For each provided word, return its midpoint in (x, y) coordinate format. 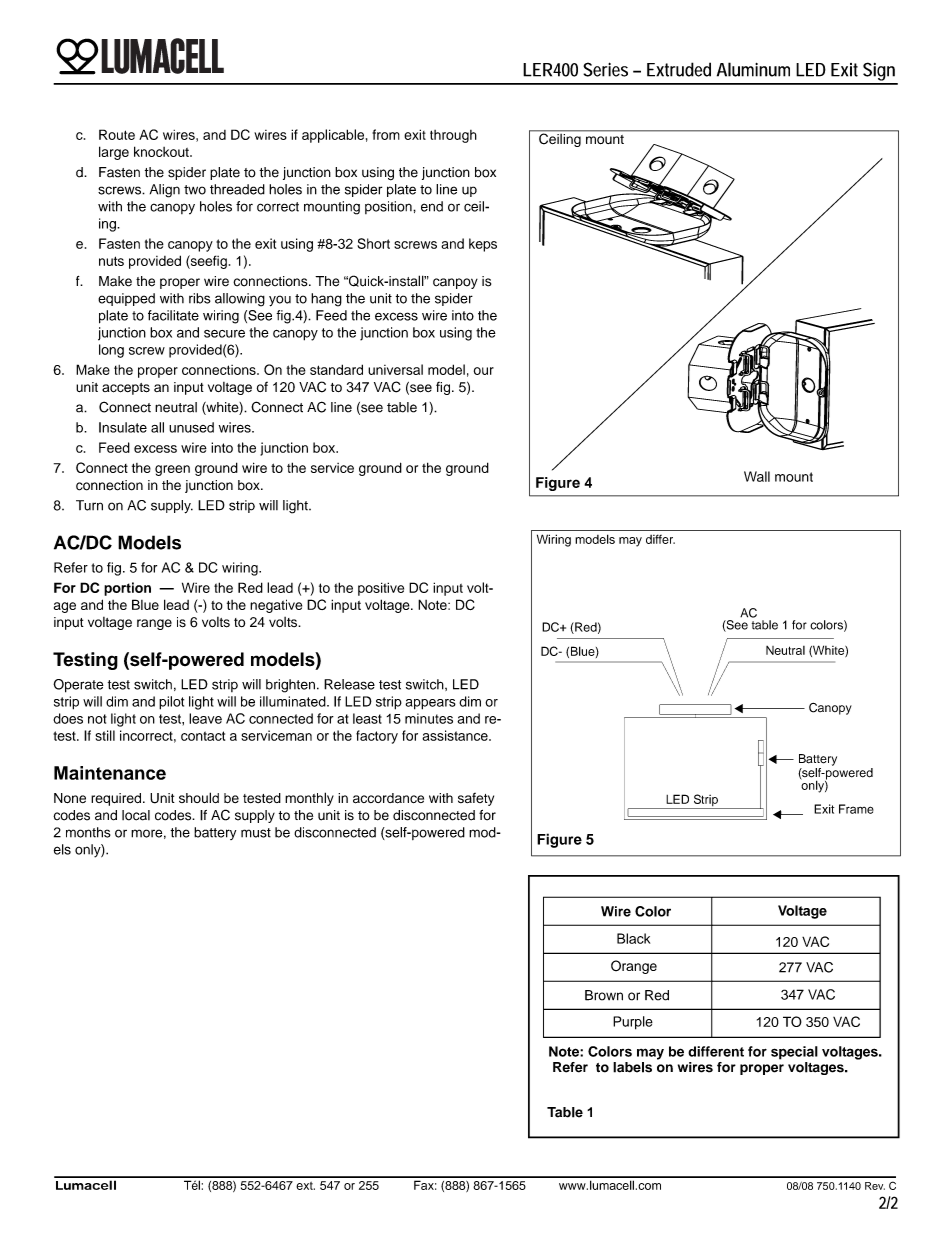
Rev (875, 1186)
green (172, 470)
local (136, 815)
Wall (757, 476)
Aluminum (753, 69)
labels (632, 1067)
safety (476, 799)
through (453, 136)
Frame (856, 809)
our (484, 371)
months (88, 832)
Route (117, 134)
